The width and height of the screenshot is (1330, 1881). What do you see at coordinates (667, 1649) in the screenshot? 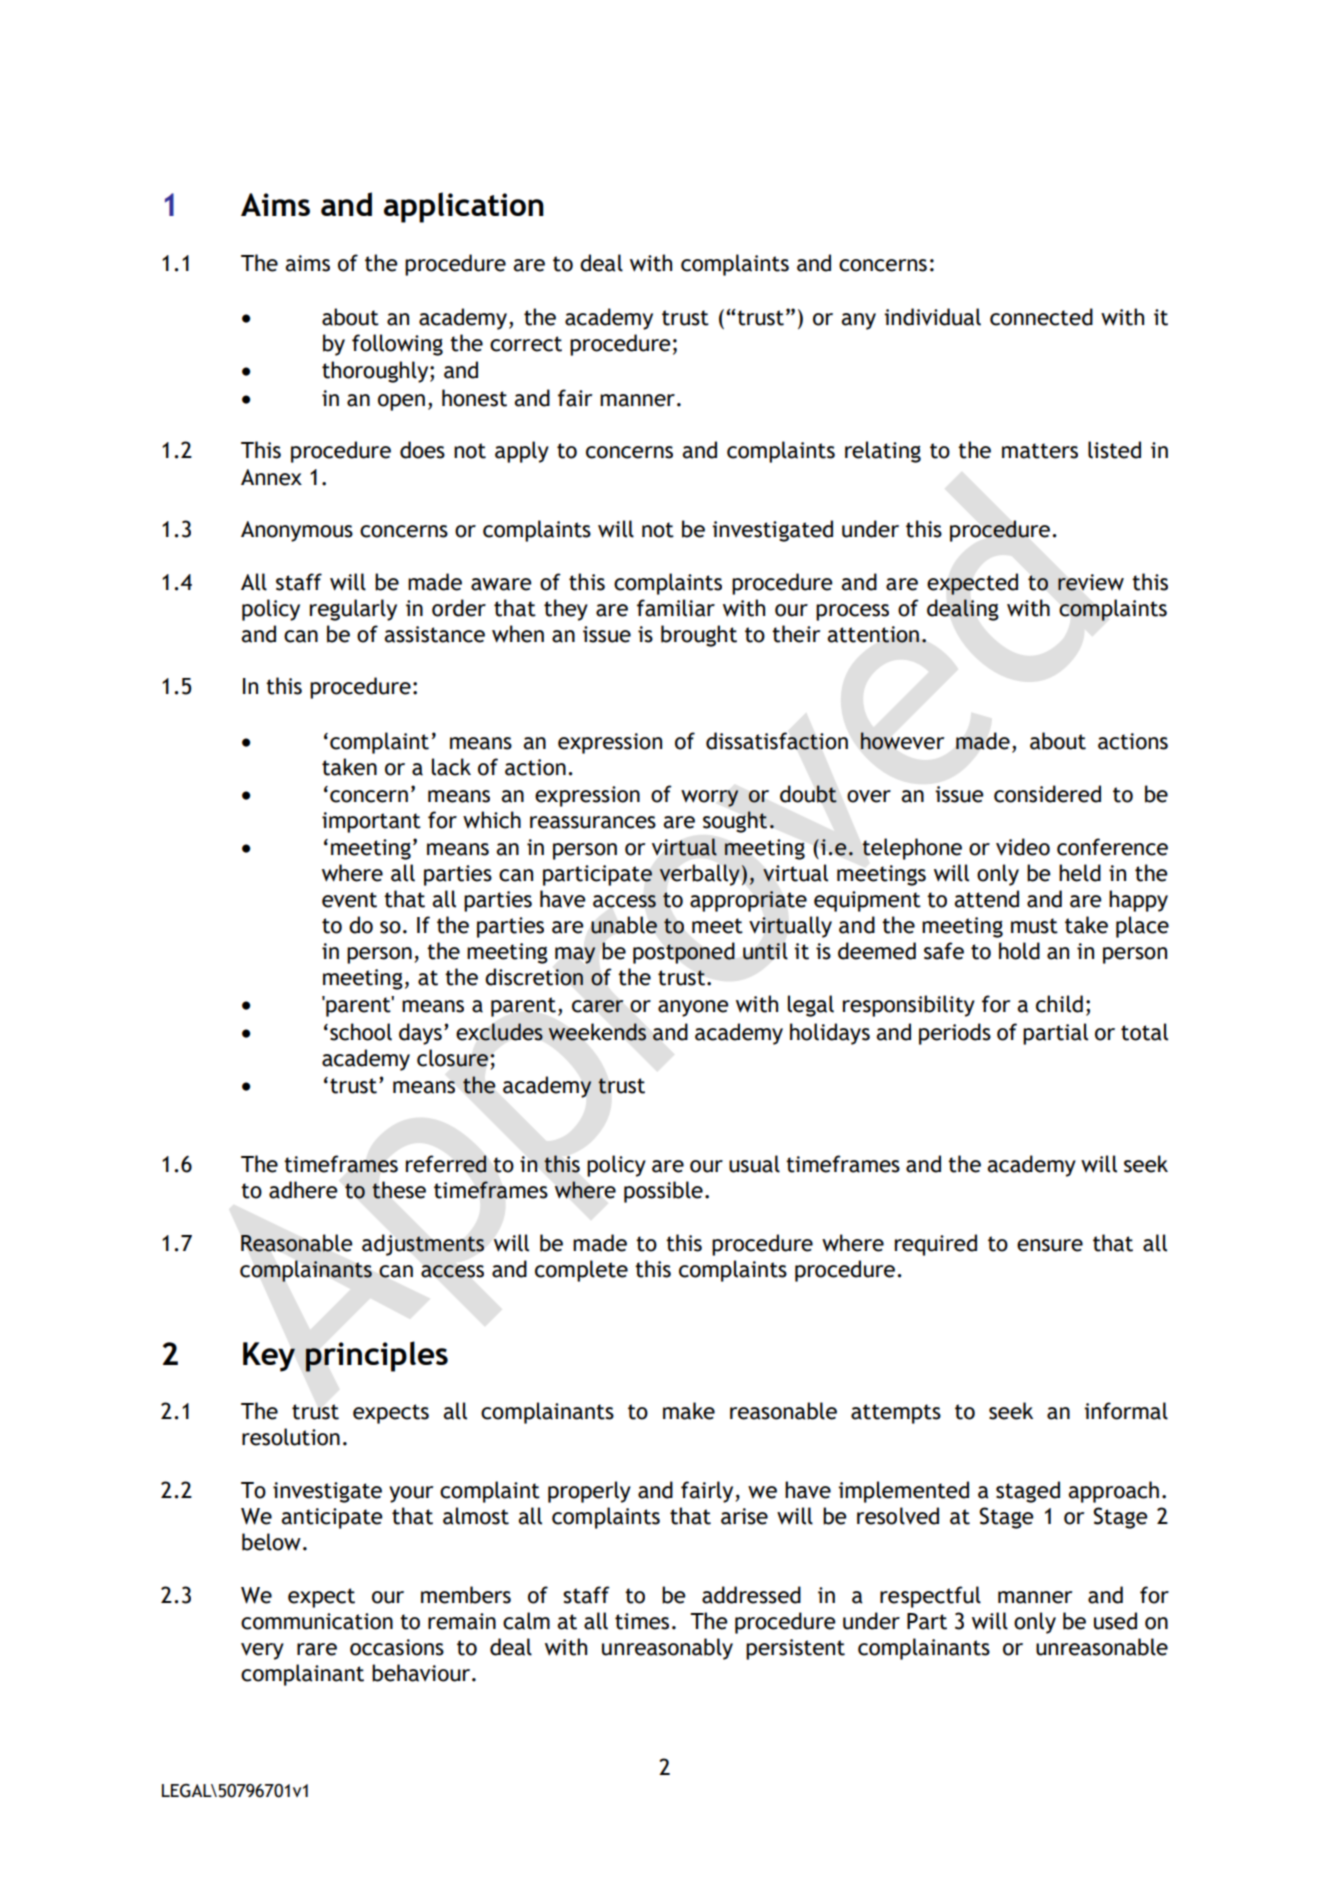
I see `unreasonably` at bounding box center [667, 1649].
